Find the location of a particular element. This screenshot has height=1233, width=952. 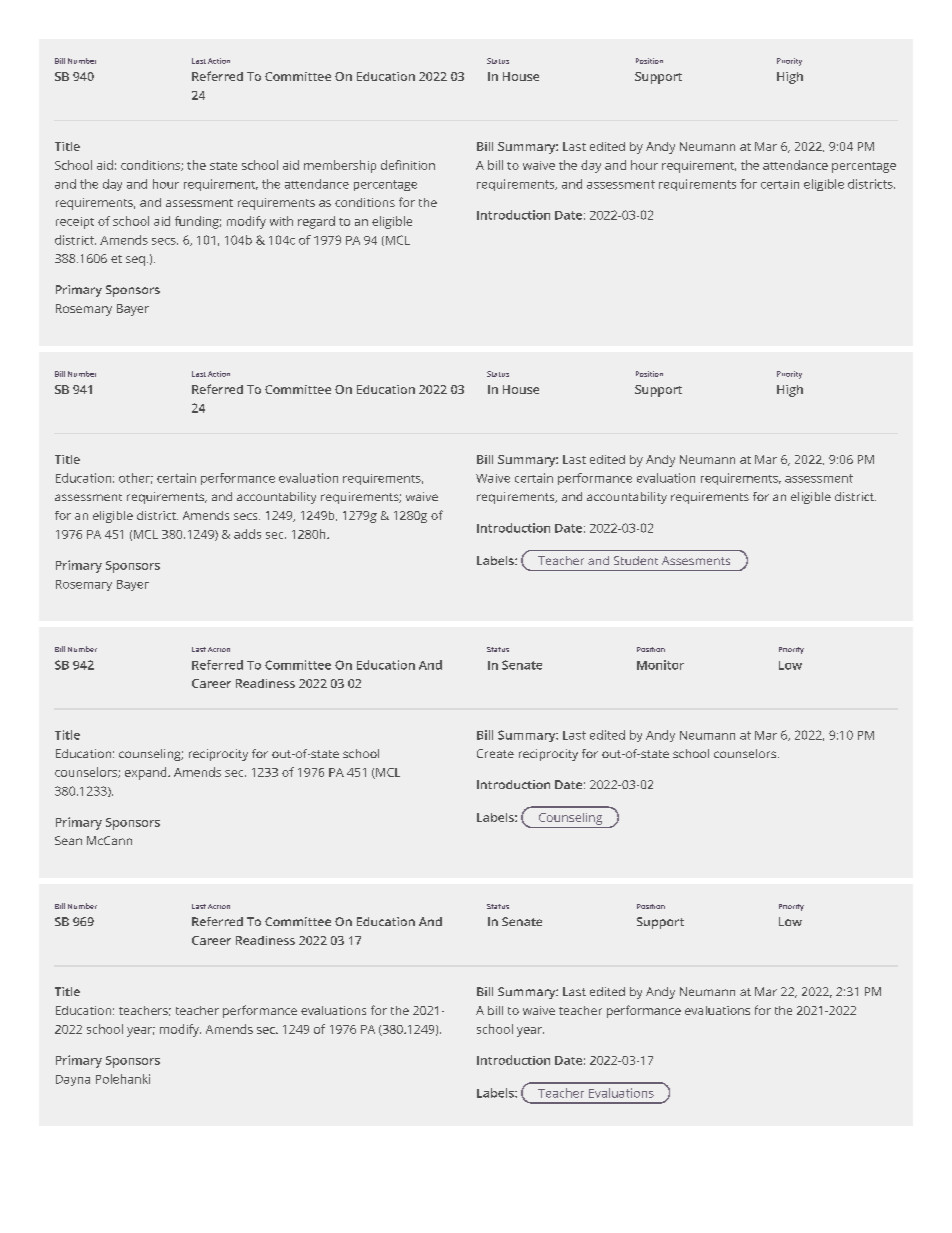

definition is located at coordinates (408, 165).
